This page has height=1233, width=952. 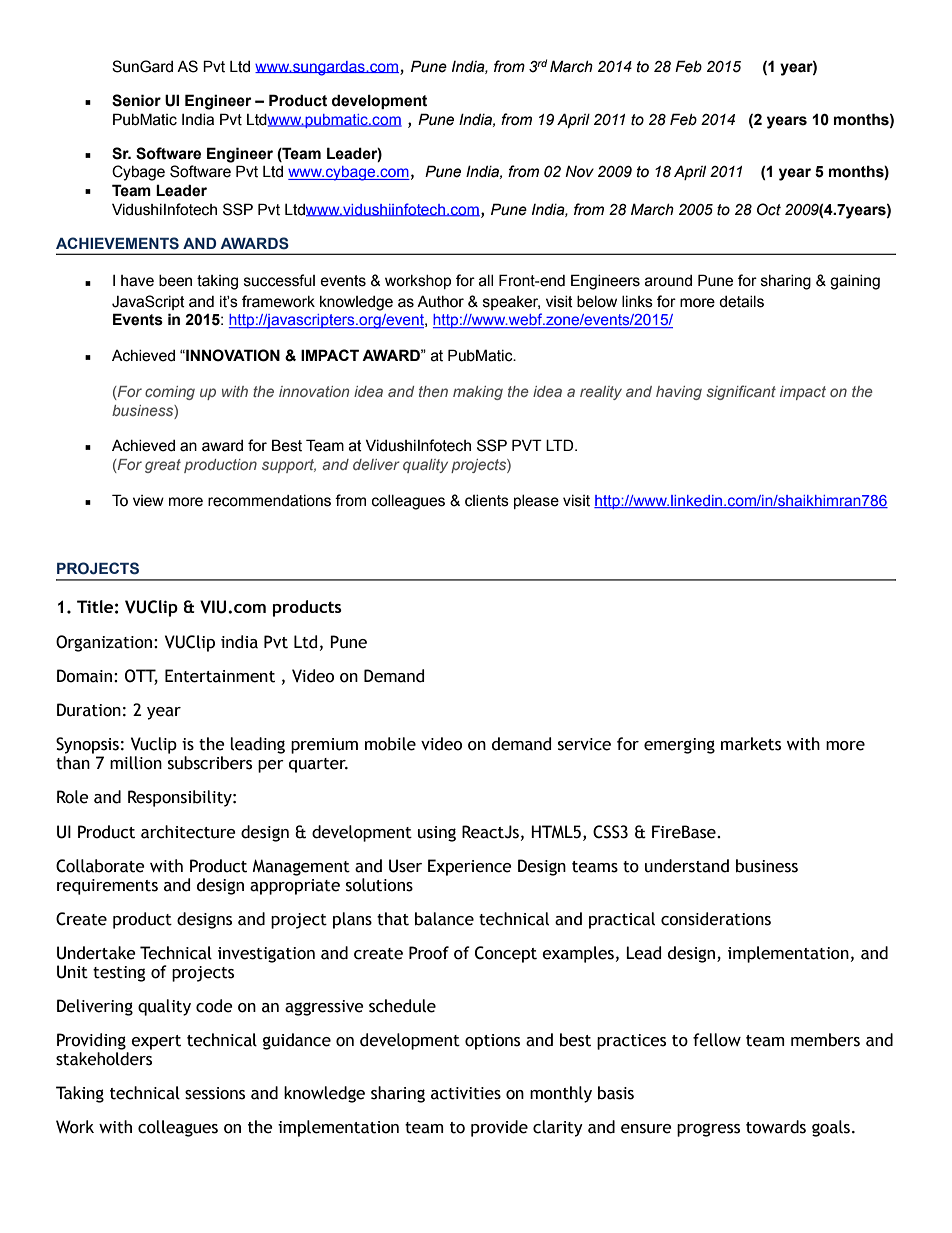 What do you see at coordinates (215, 1093) in the page?
I see `sessions` at bounding box center [215, 1093].
